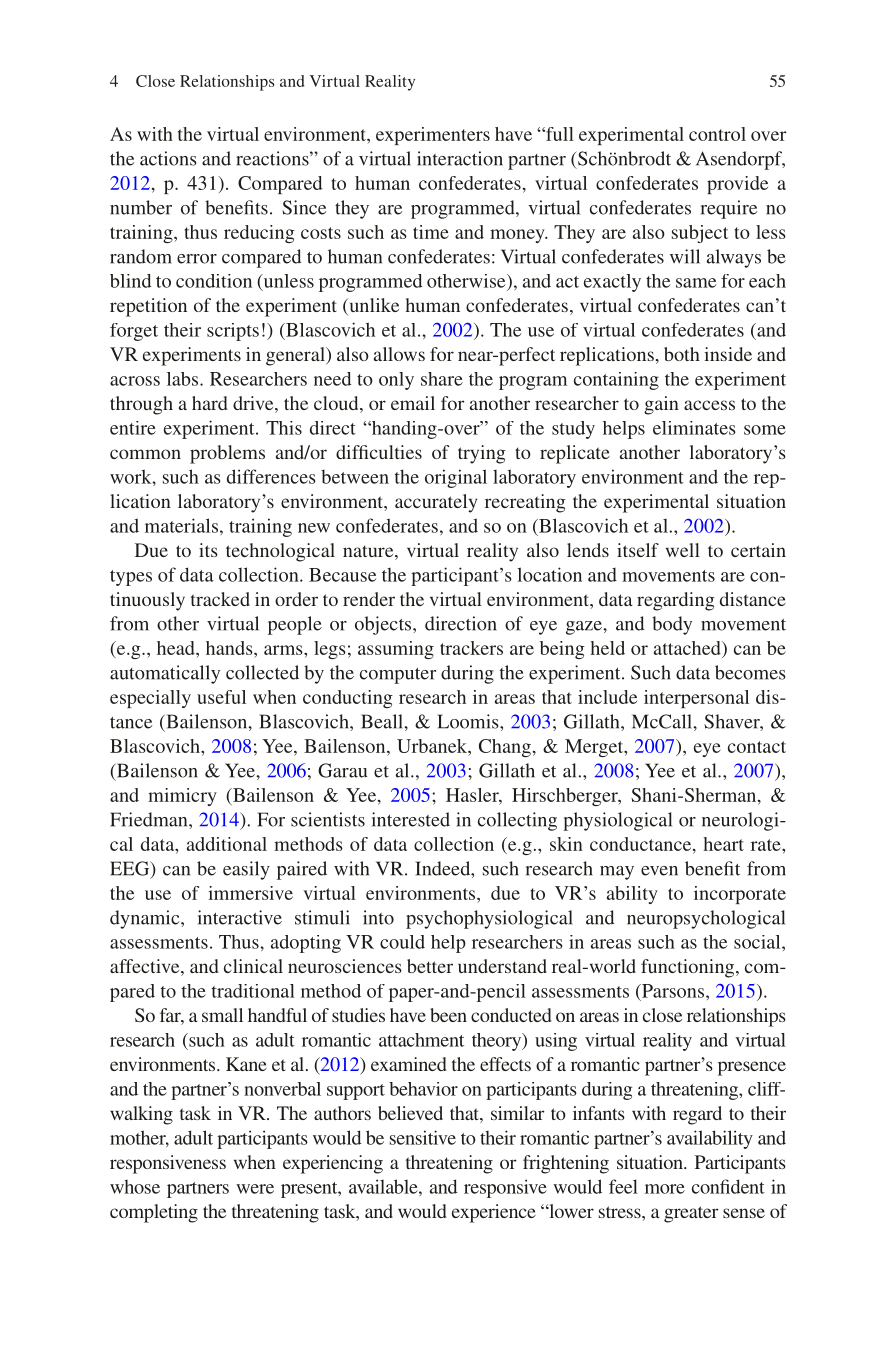  What do you see at coordinates (255, 1189) in the screenshot?
I see `were` at bounding box center [255, 1189].
